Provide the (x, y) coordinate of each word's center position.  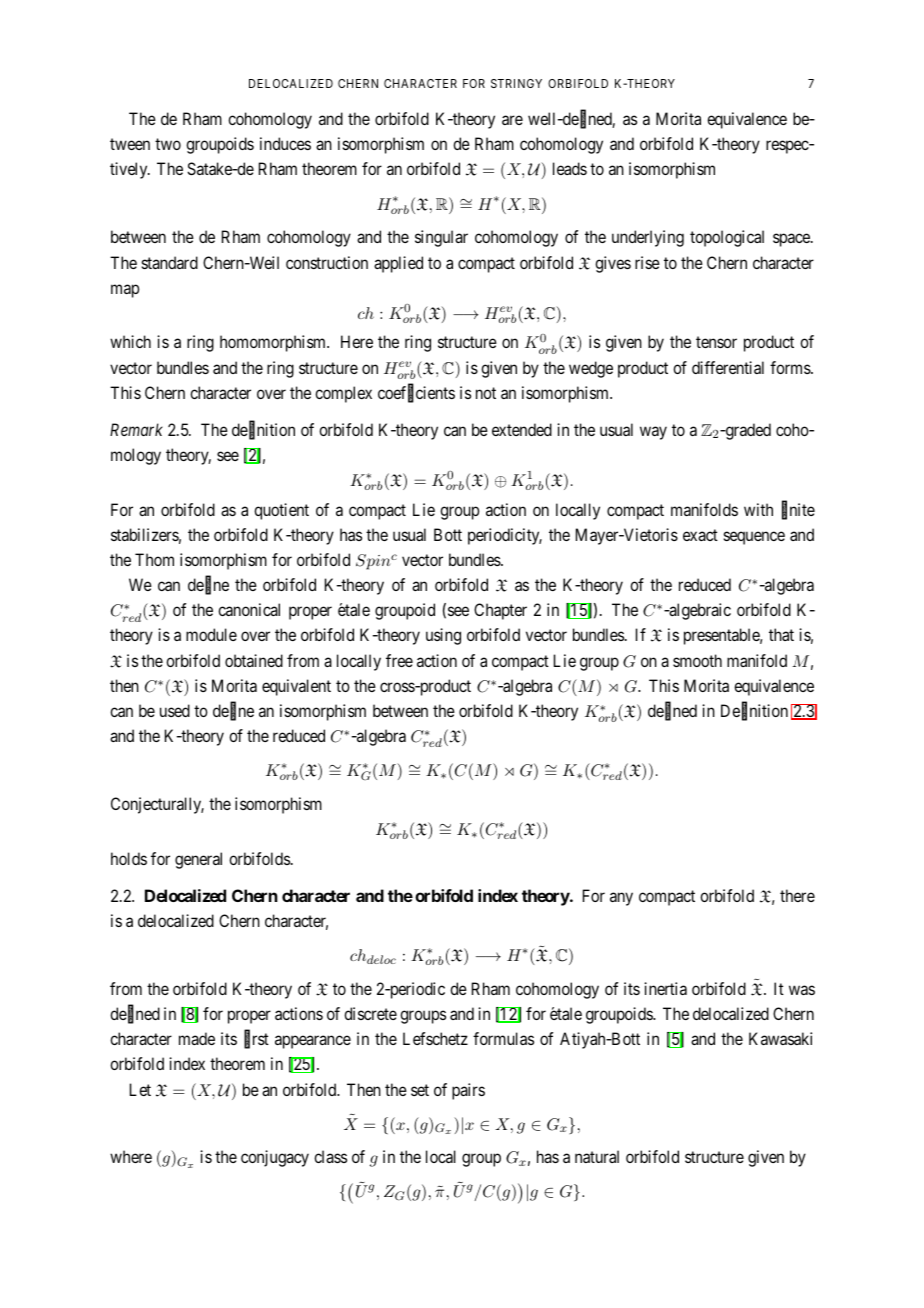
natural (597, 1156)
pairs (468, 1091)
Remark (136, 429)
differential (728, 367)
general (198, 860)
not (486, 393)
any (621, 899)
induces (285, 143)
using (443, 636)
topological (727, 238)
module (211, 634)
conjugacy (275, 1158)
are (512, 120)
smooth (697, 660)
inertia (665, 988)
